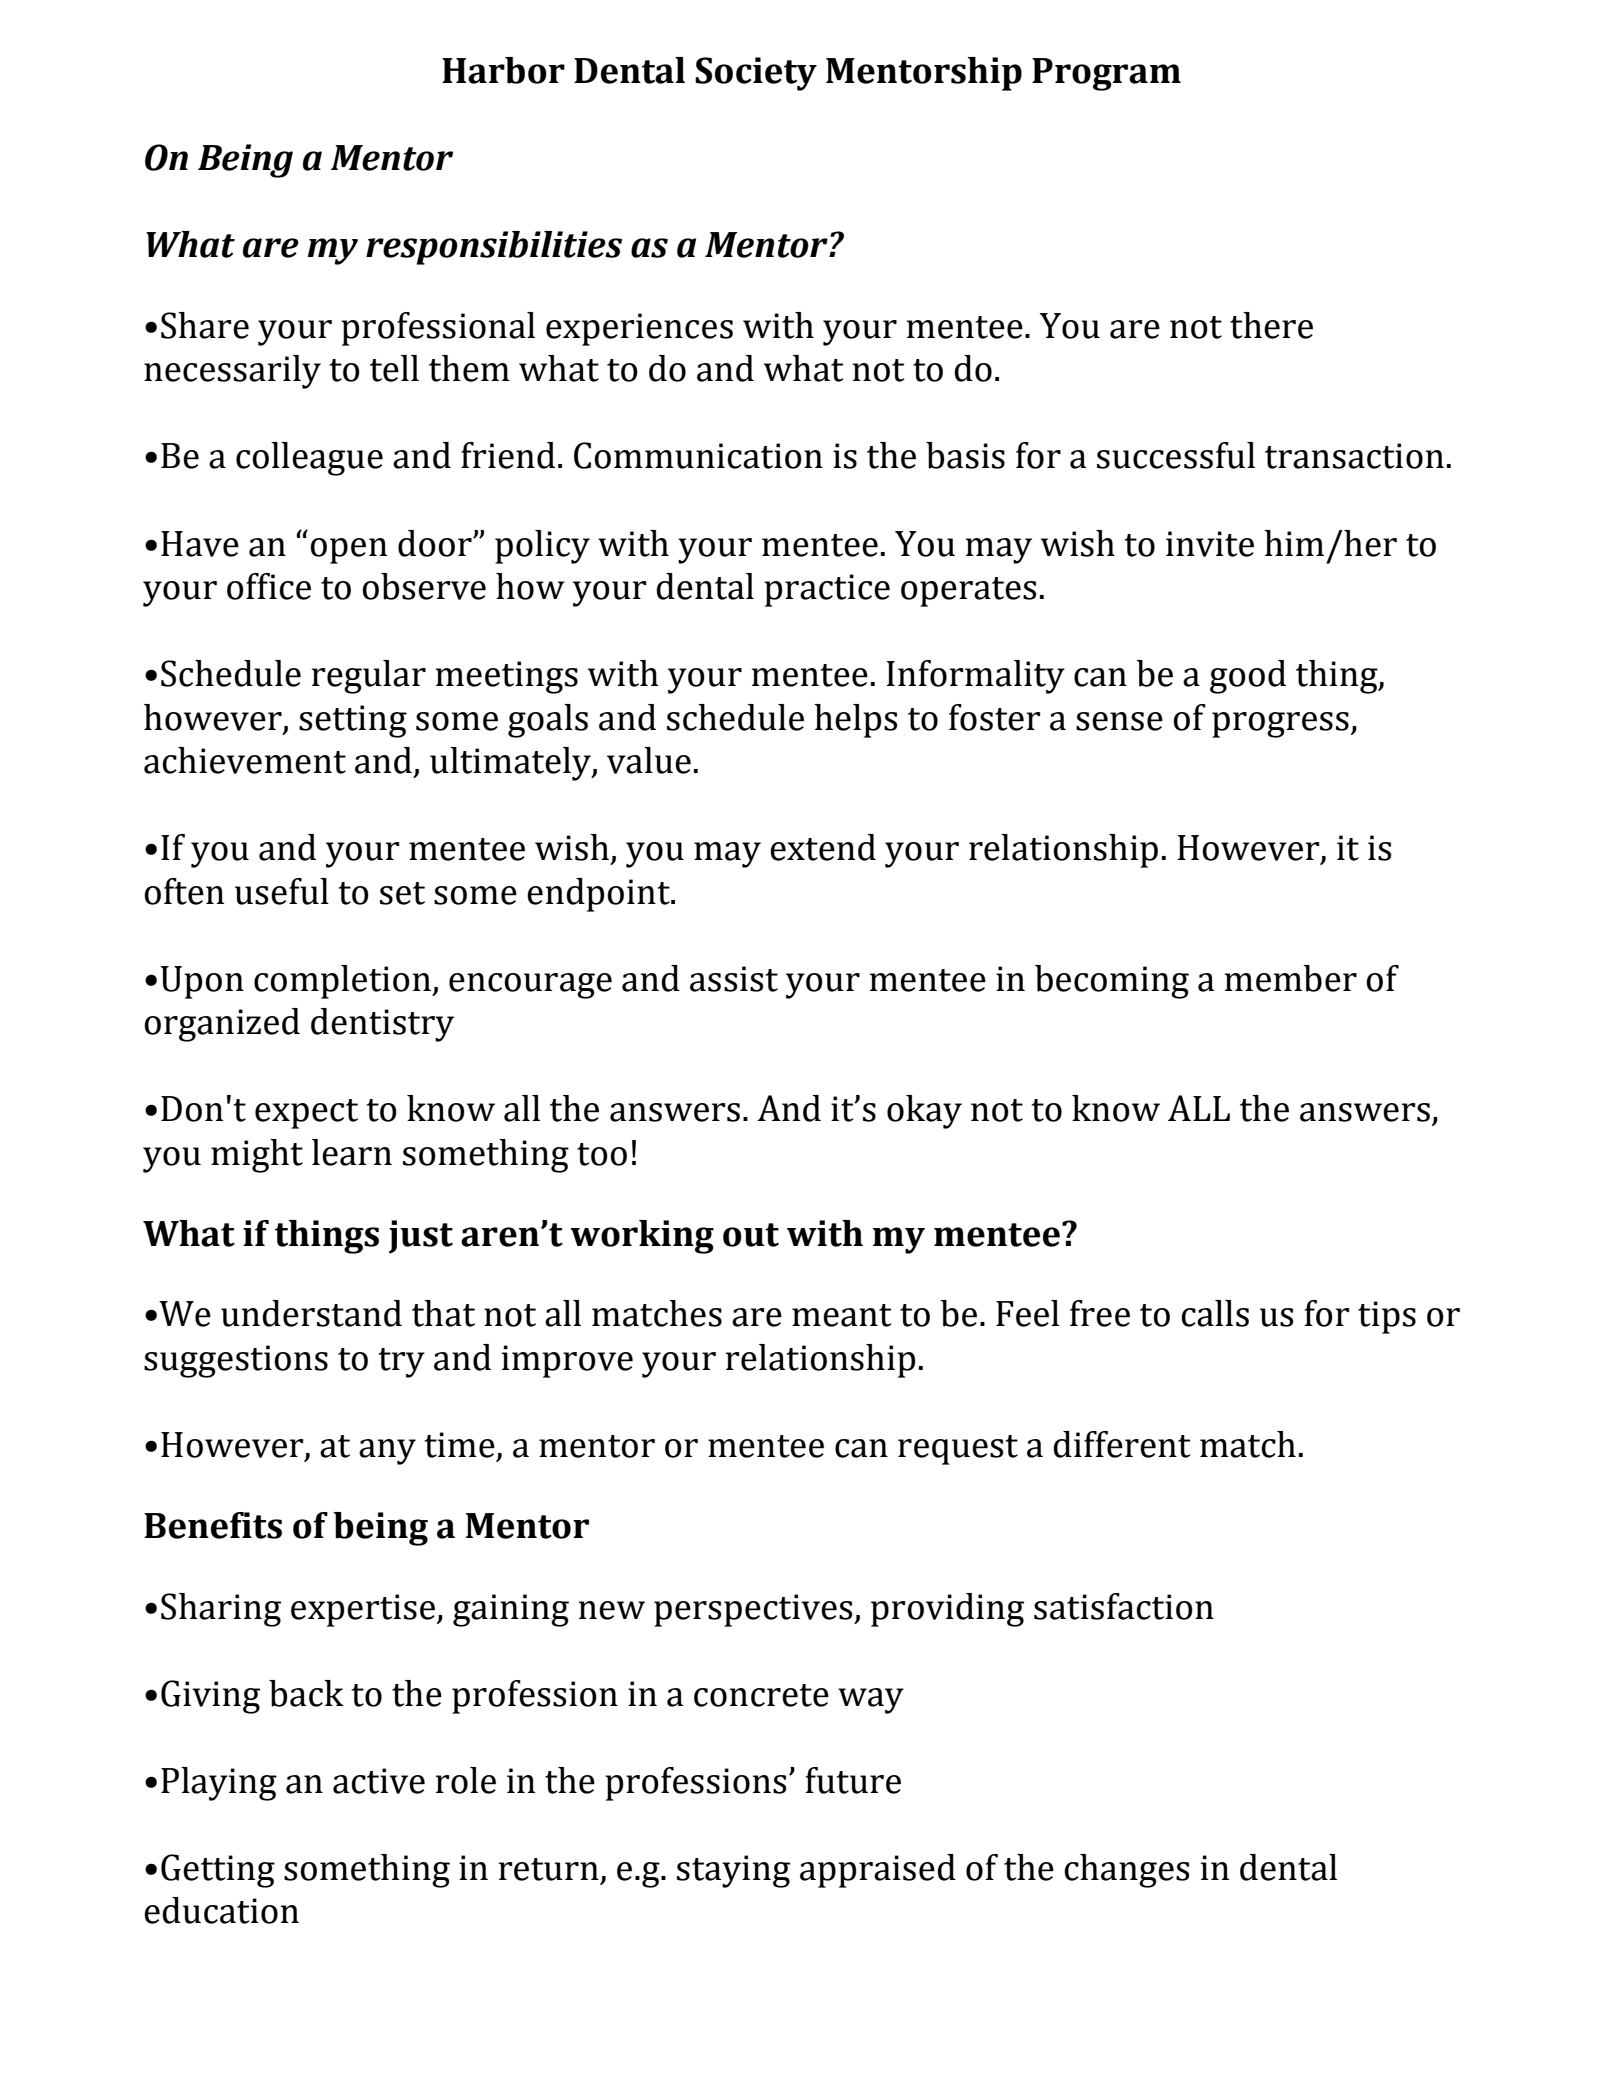  What do you see at coordinates (1106, 74) in the screenshot?
I see `Program` at bounding box center [1106, 74].
